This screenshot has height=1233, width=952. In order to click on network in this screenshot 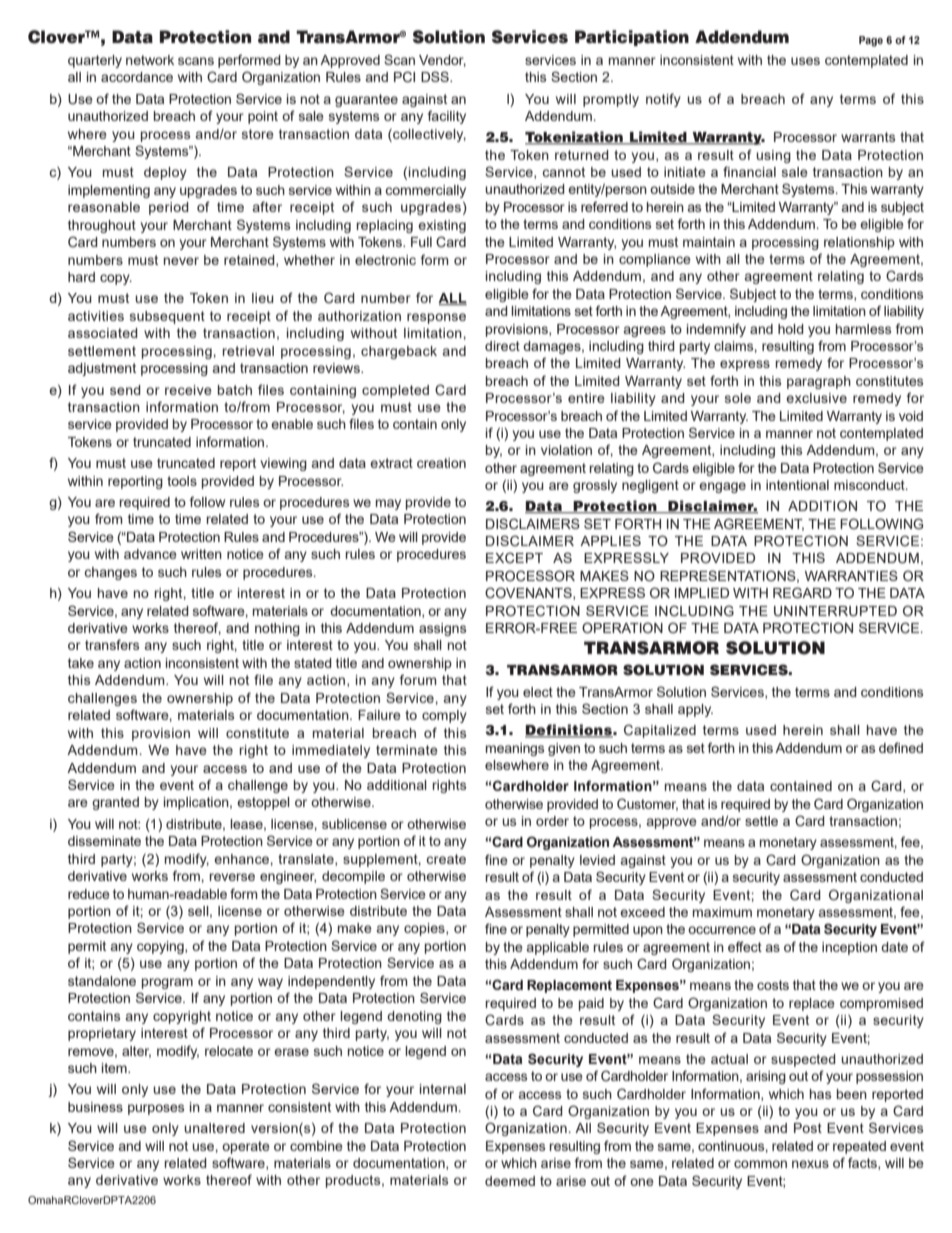, I will do `click(150, 60)`.
